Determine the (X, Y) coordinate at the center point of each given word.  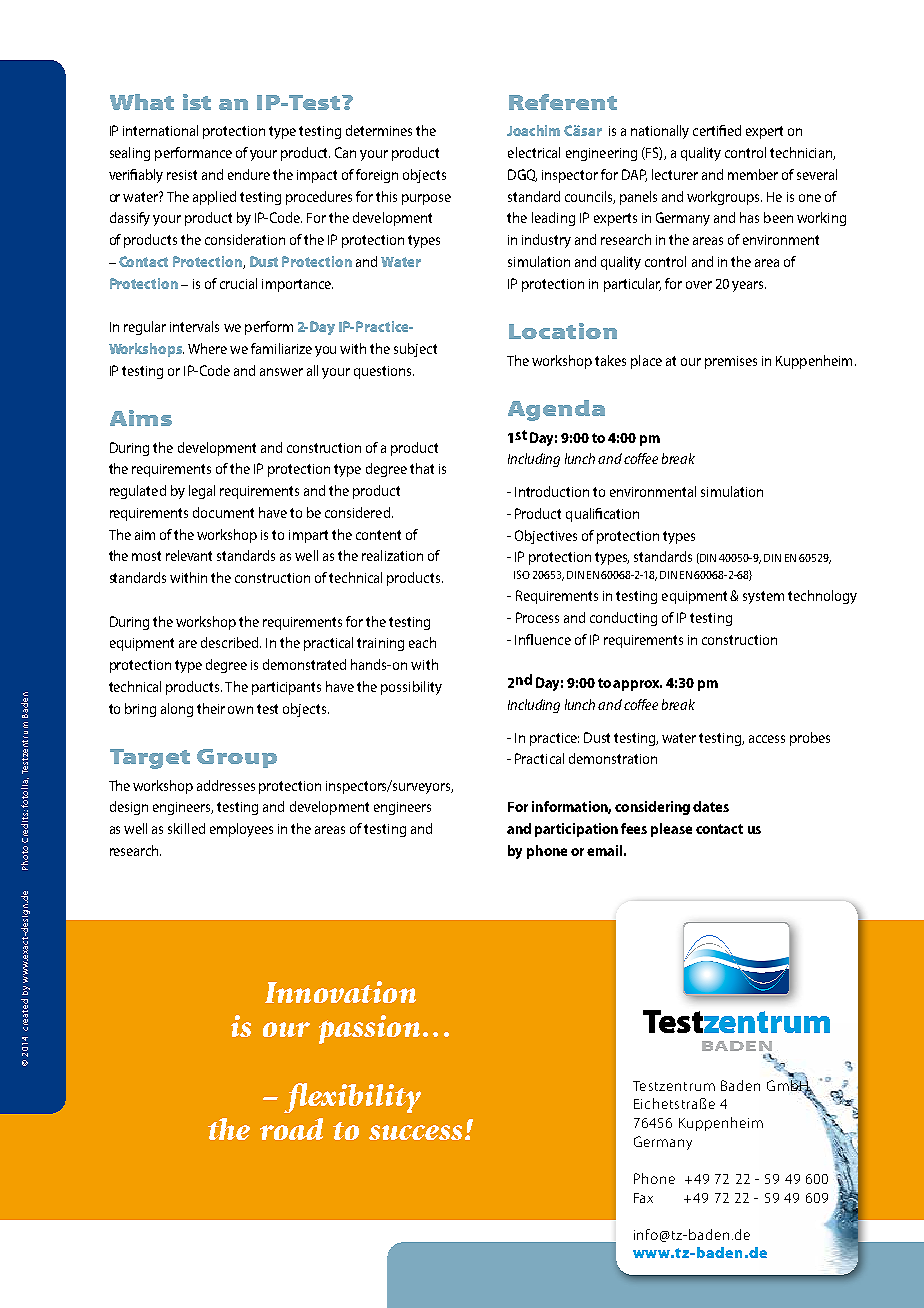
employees (241, 830)
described (231, 642)
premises (731, 362)
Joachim (533, 130)
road (291, 1129)
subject (415, 350)
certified (717, 130)
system (763, 597)
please (671, 830)
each (422, 642)
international (160, 130)
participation (576, 830)
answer (281, 372)
